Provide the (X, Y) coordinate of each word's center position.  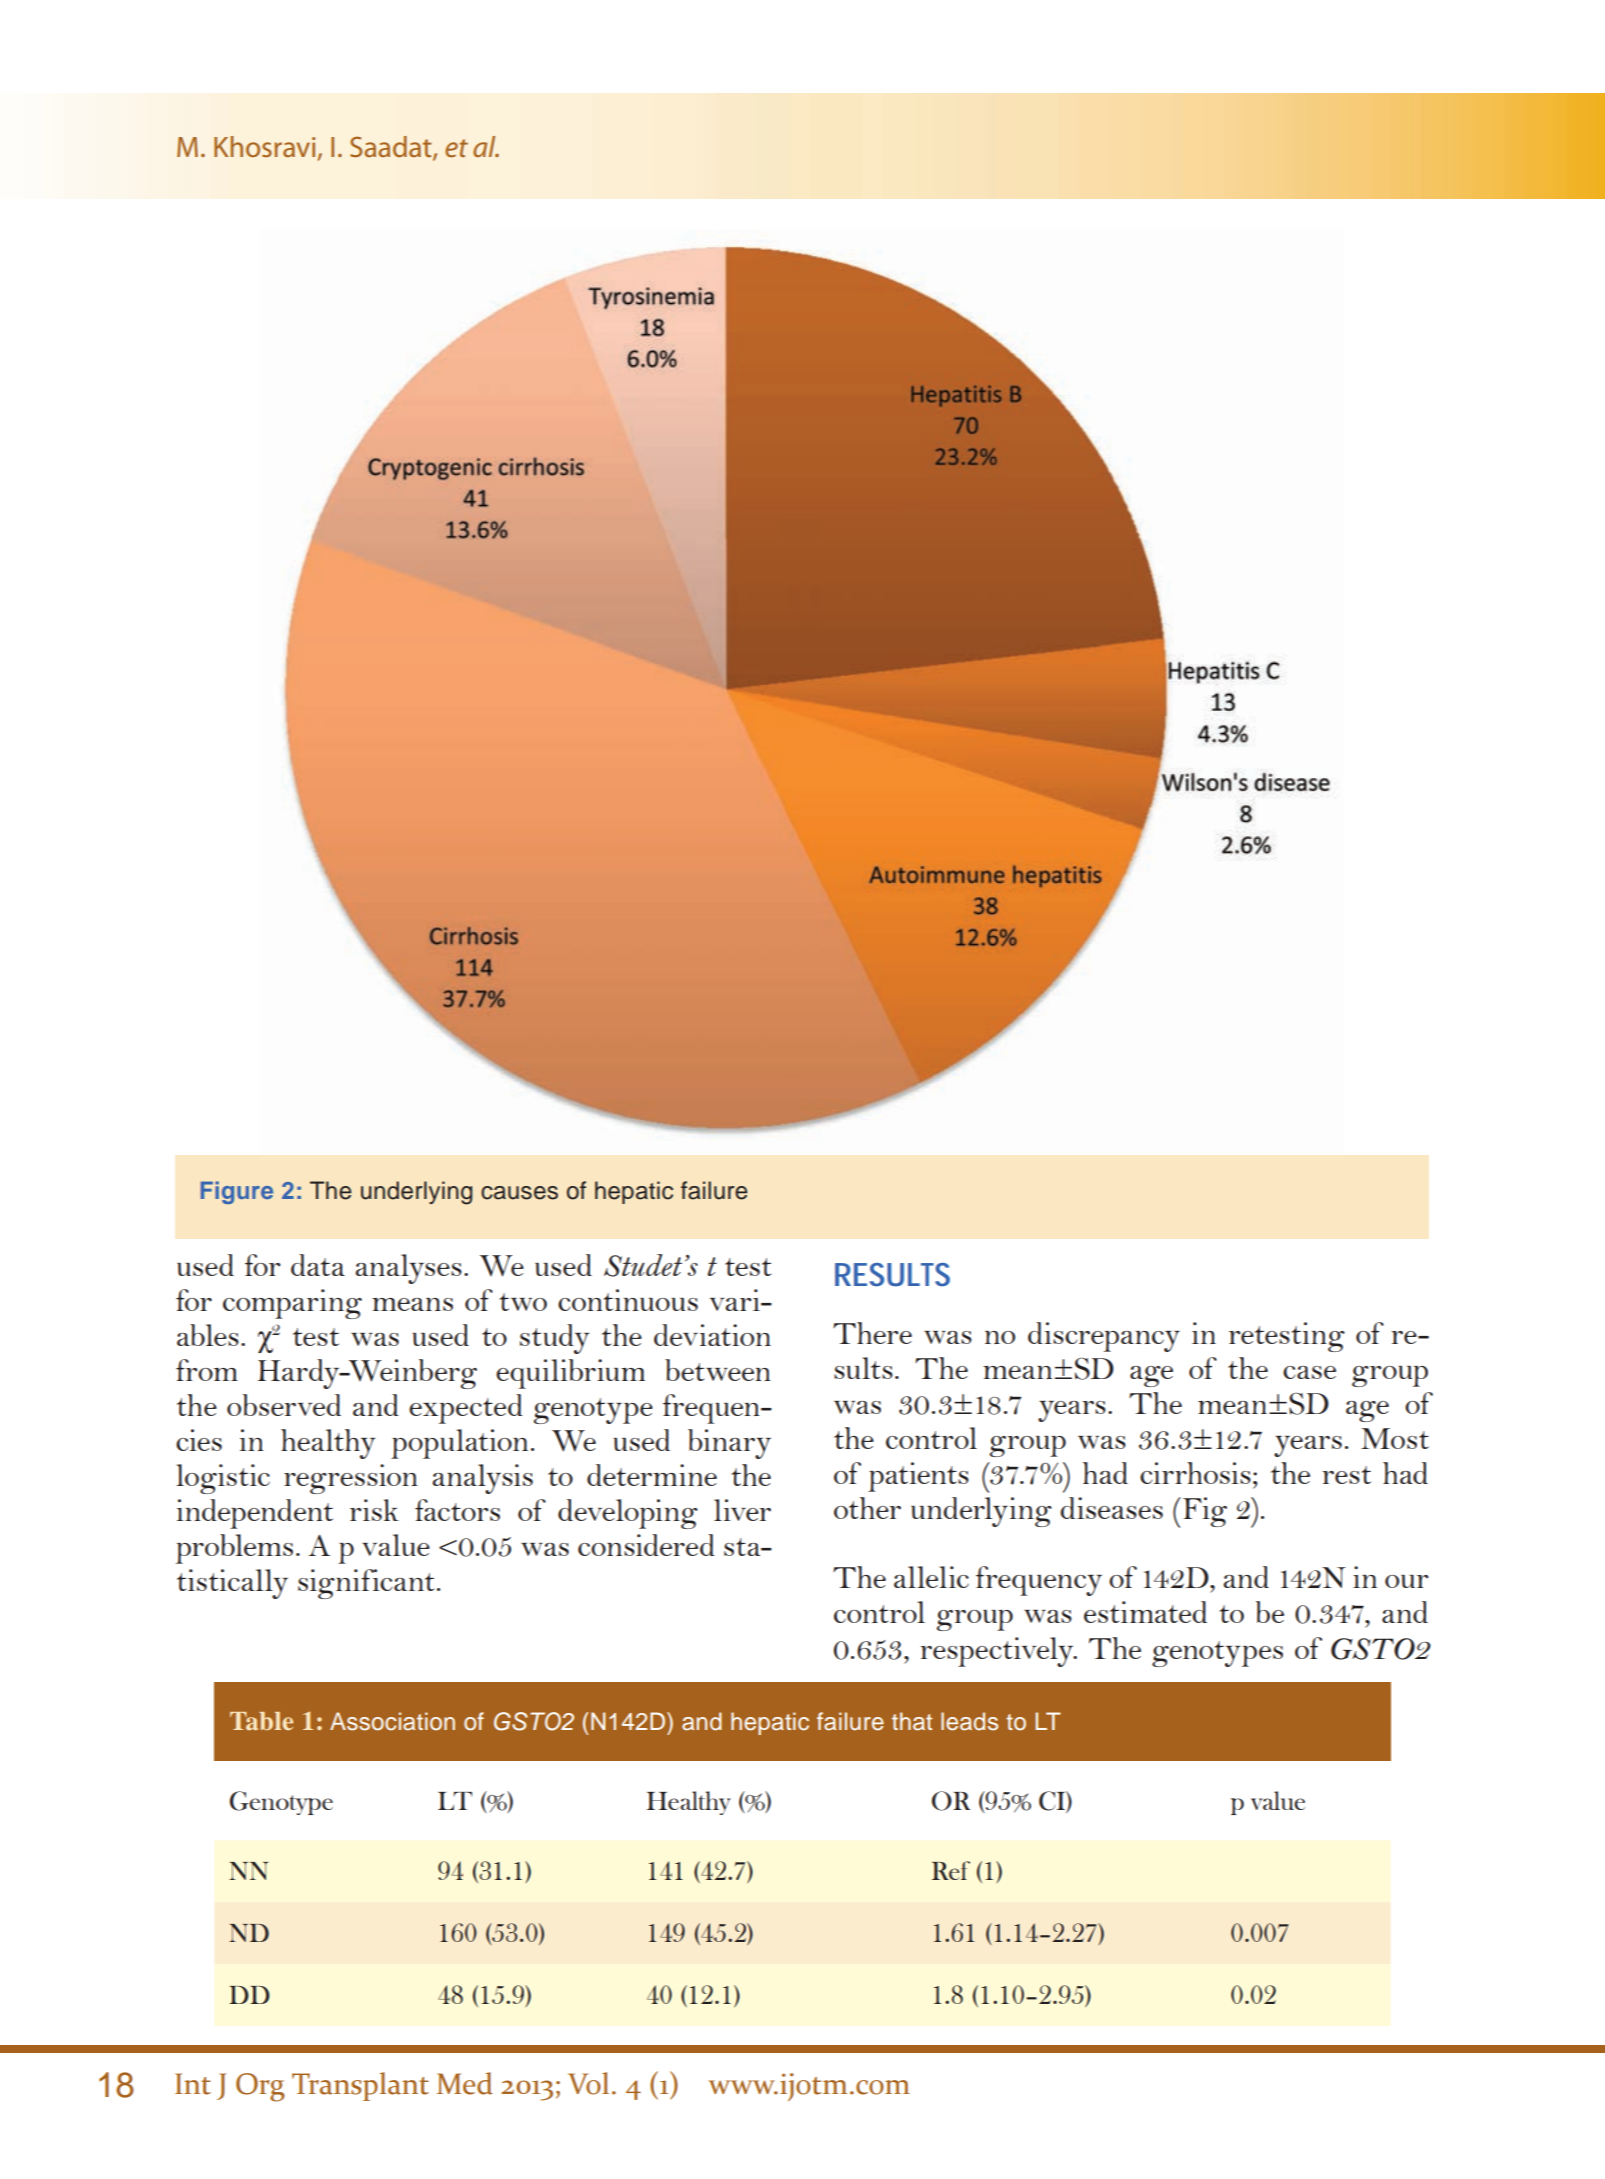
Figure (237, 1192)
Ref (951, 1870)
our (1406, 1581)
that (912, 1721)
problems (234, 1549)
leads (969, 1721)
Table (261, 1721)
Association (392, 1721)
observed (284, 1405)
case (1309, 1372)
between (718, 1370)
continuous (628, 1300)
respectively (998, 1652)
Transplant (360, 2086)
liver (742, 1510)
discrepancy (1104, 1337)
